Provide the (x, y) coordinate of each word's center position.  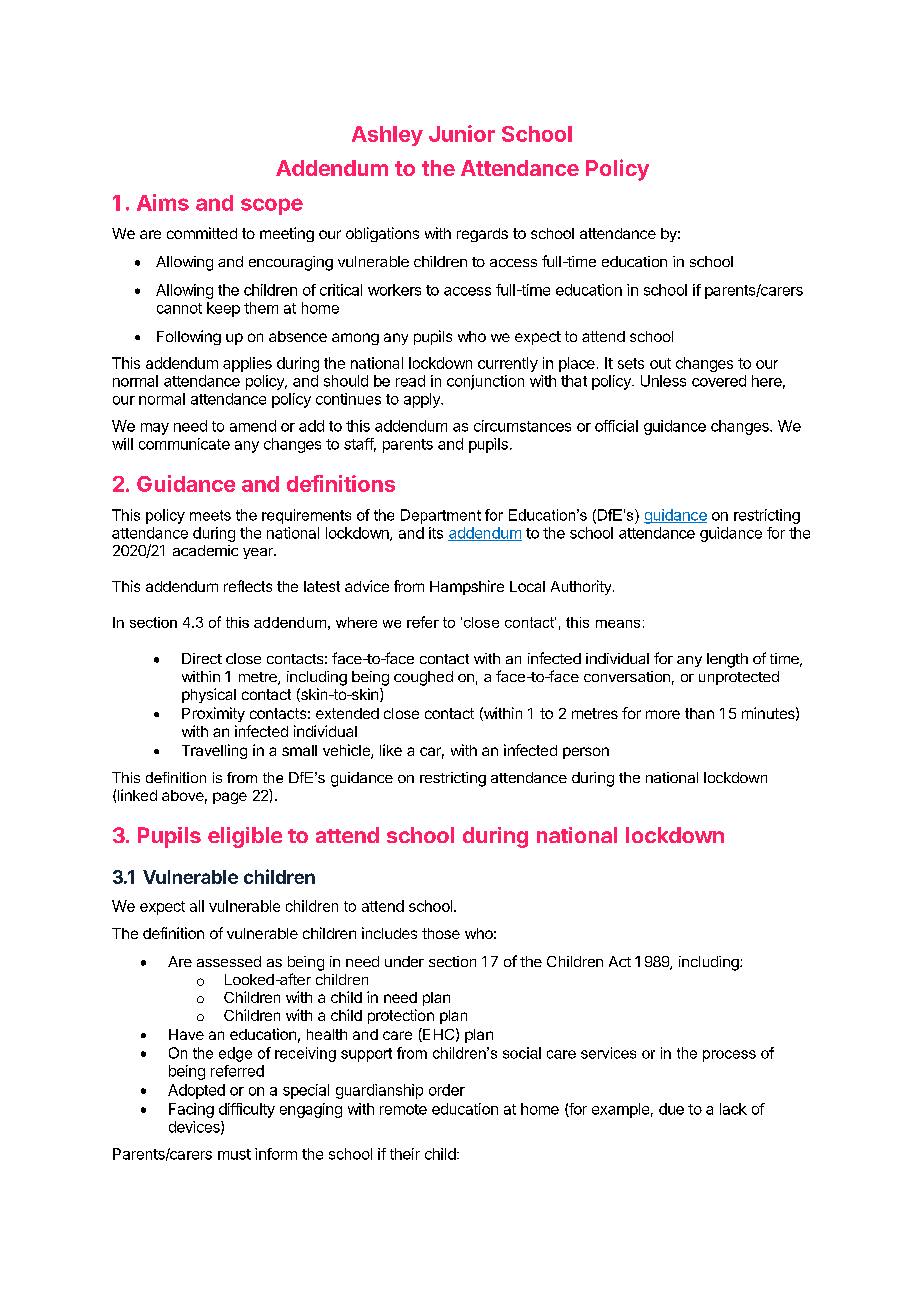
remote (403, 1109)
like (391, 750)
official (616, 426)
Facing (191, 1110)
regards (482, 235)
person (586, 753)
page (230, 798)
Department (441, 516)
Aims (163, 202)
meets (210, 515)
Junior (462, 133)
